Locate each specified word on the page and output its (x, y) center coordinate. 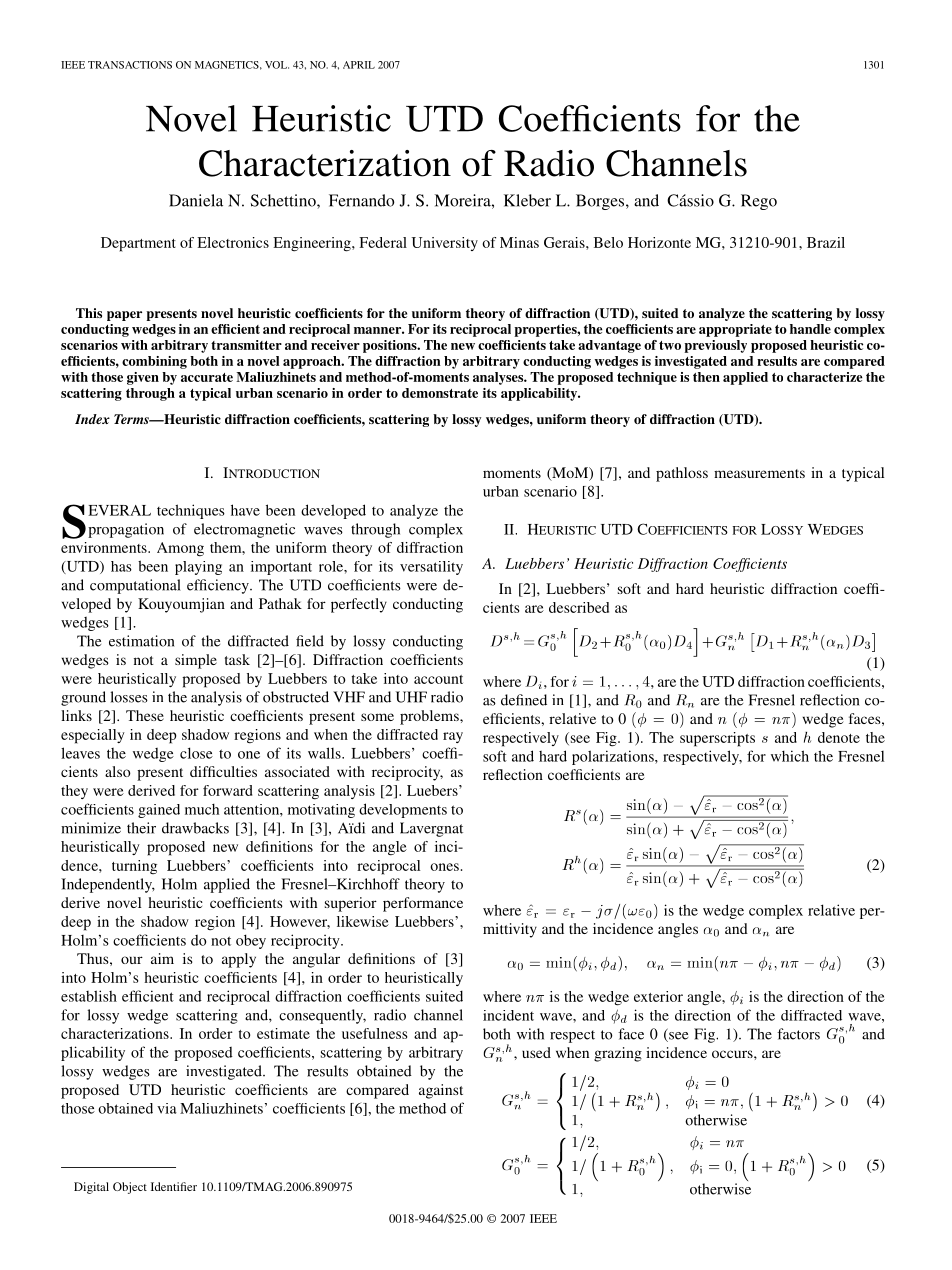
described (579, 607)
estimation (141, 641)
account (438, 679)
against (441, 1091)
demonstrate (440, 393)
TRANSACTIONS (130, 65)
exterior (658, 996)
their (141, 828)
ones (444, 867)
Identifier (174, 1186)
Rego (759, 202)
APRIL (359, 65)
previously (715, 346)
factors (798, 1034)
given (143, 378)
